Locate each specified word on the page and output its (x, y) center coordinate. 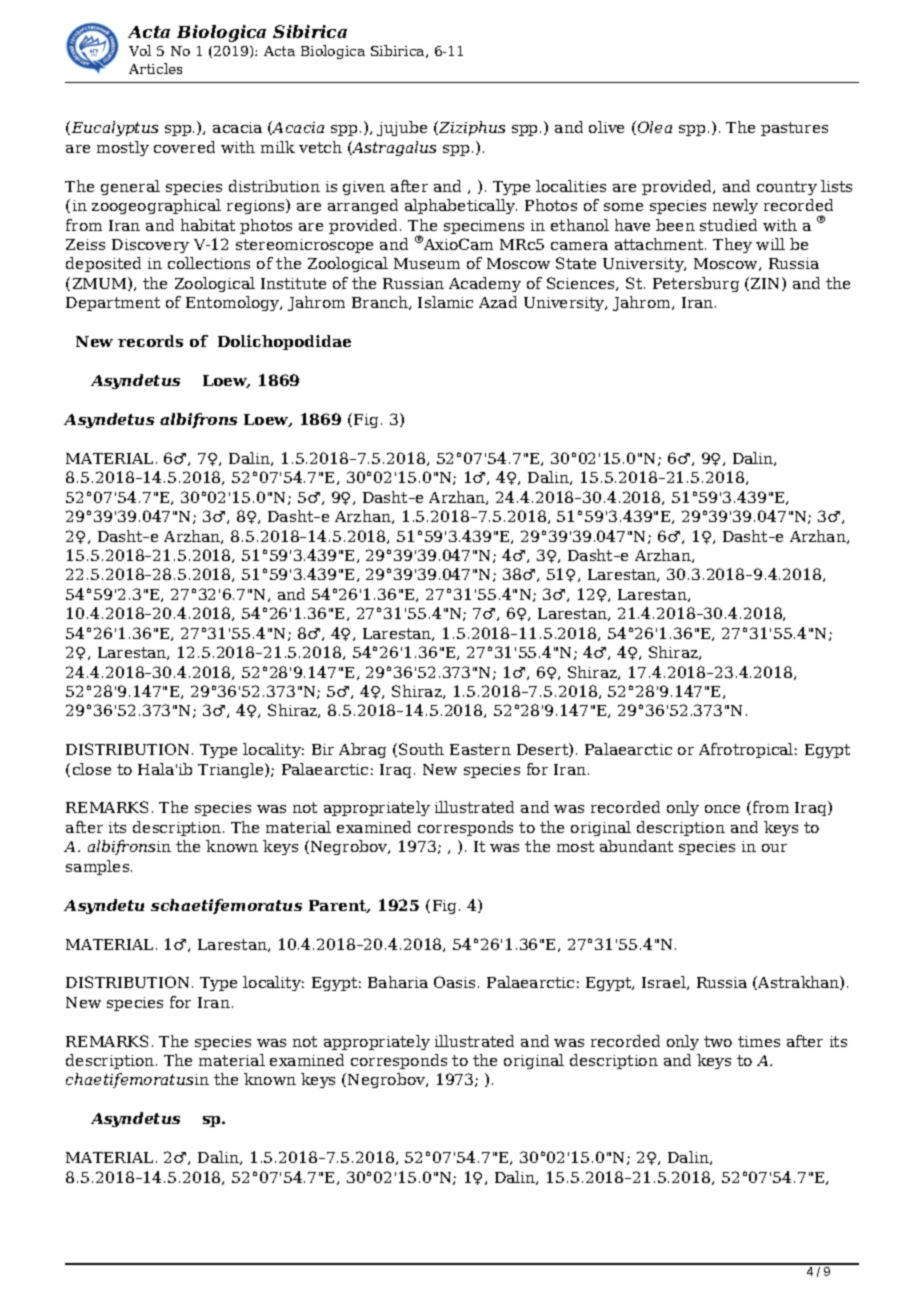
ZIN (767, 284)
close (92, 769)
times (759, 1041)
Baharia (398, 982)
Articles (155, 68)
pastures (794, 129)
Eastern (480, 749)
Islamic (445, 302)
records (150, 341)
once (722, 809)
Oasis (456, 982)
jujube (402, 128)
